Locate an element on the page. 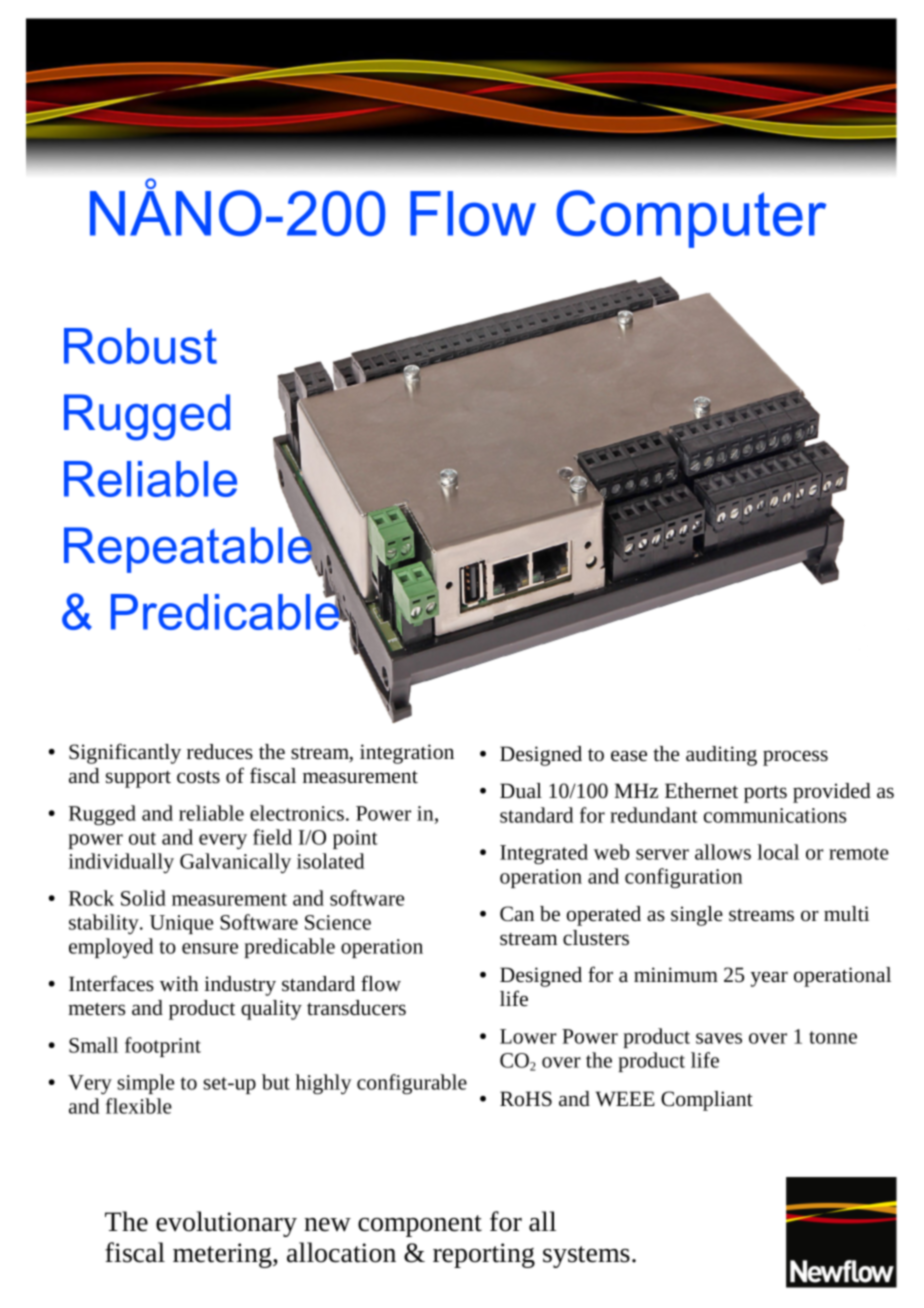 This image has height=1308, width=924. ease is located at coordinates (629, 756).
